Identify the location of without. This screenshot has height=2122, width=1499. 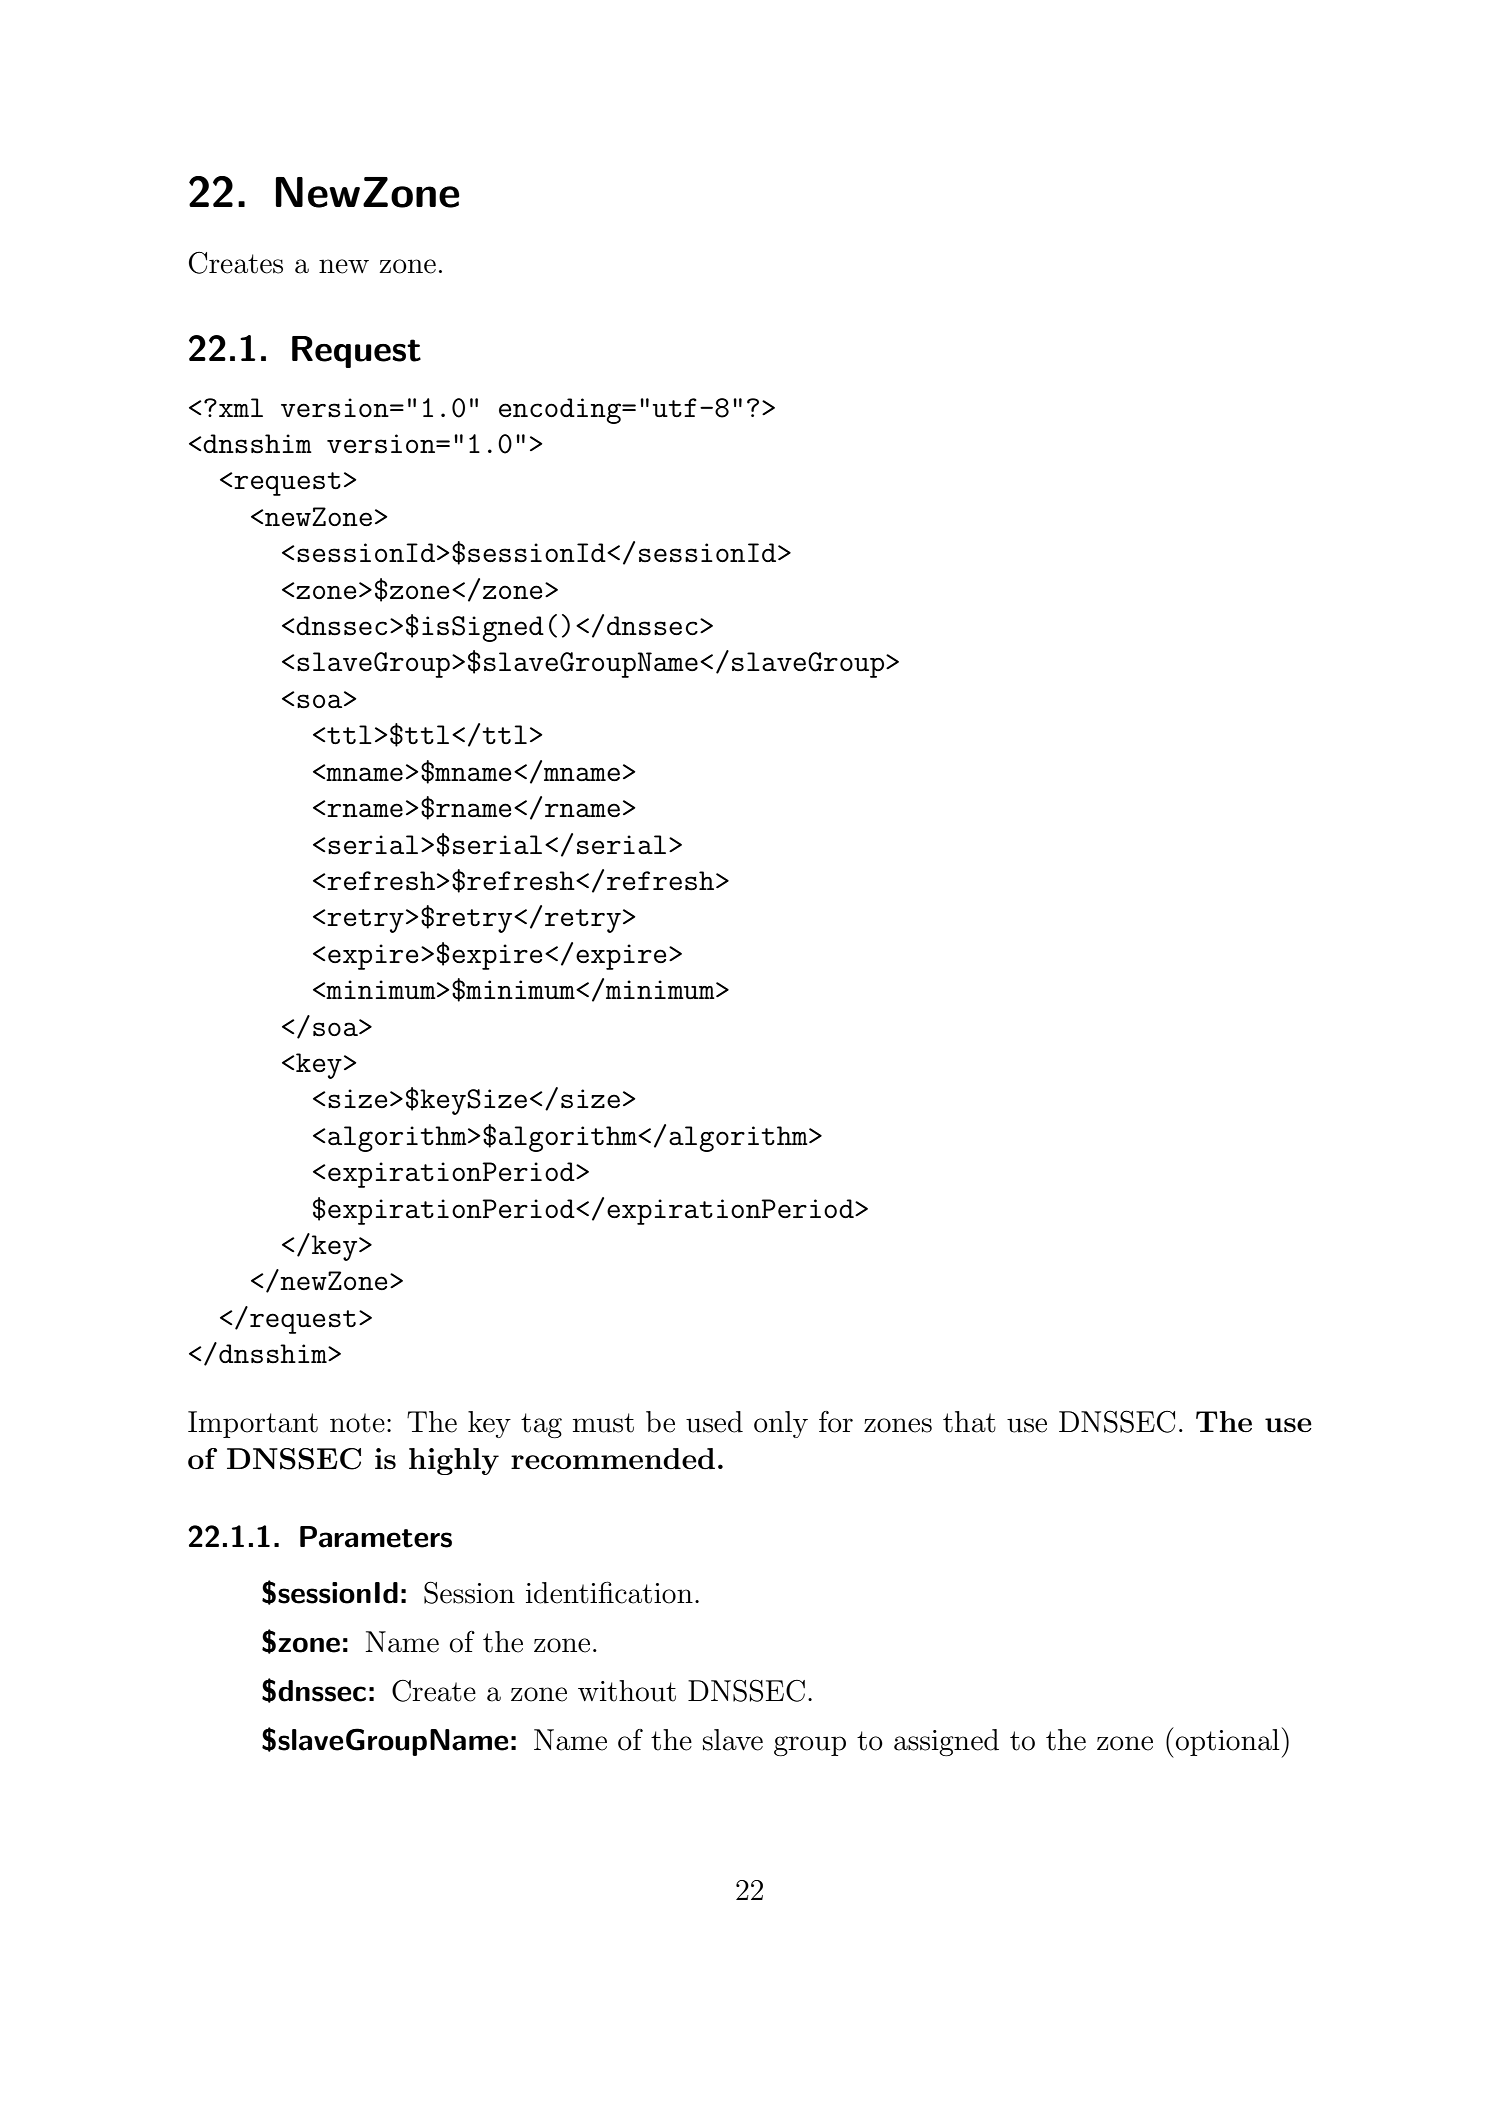
(627, 1691).
